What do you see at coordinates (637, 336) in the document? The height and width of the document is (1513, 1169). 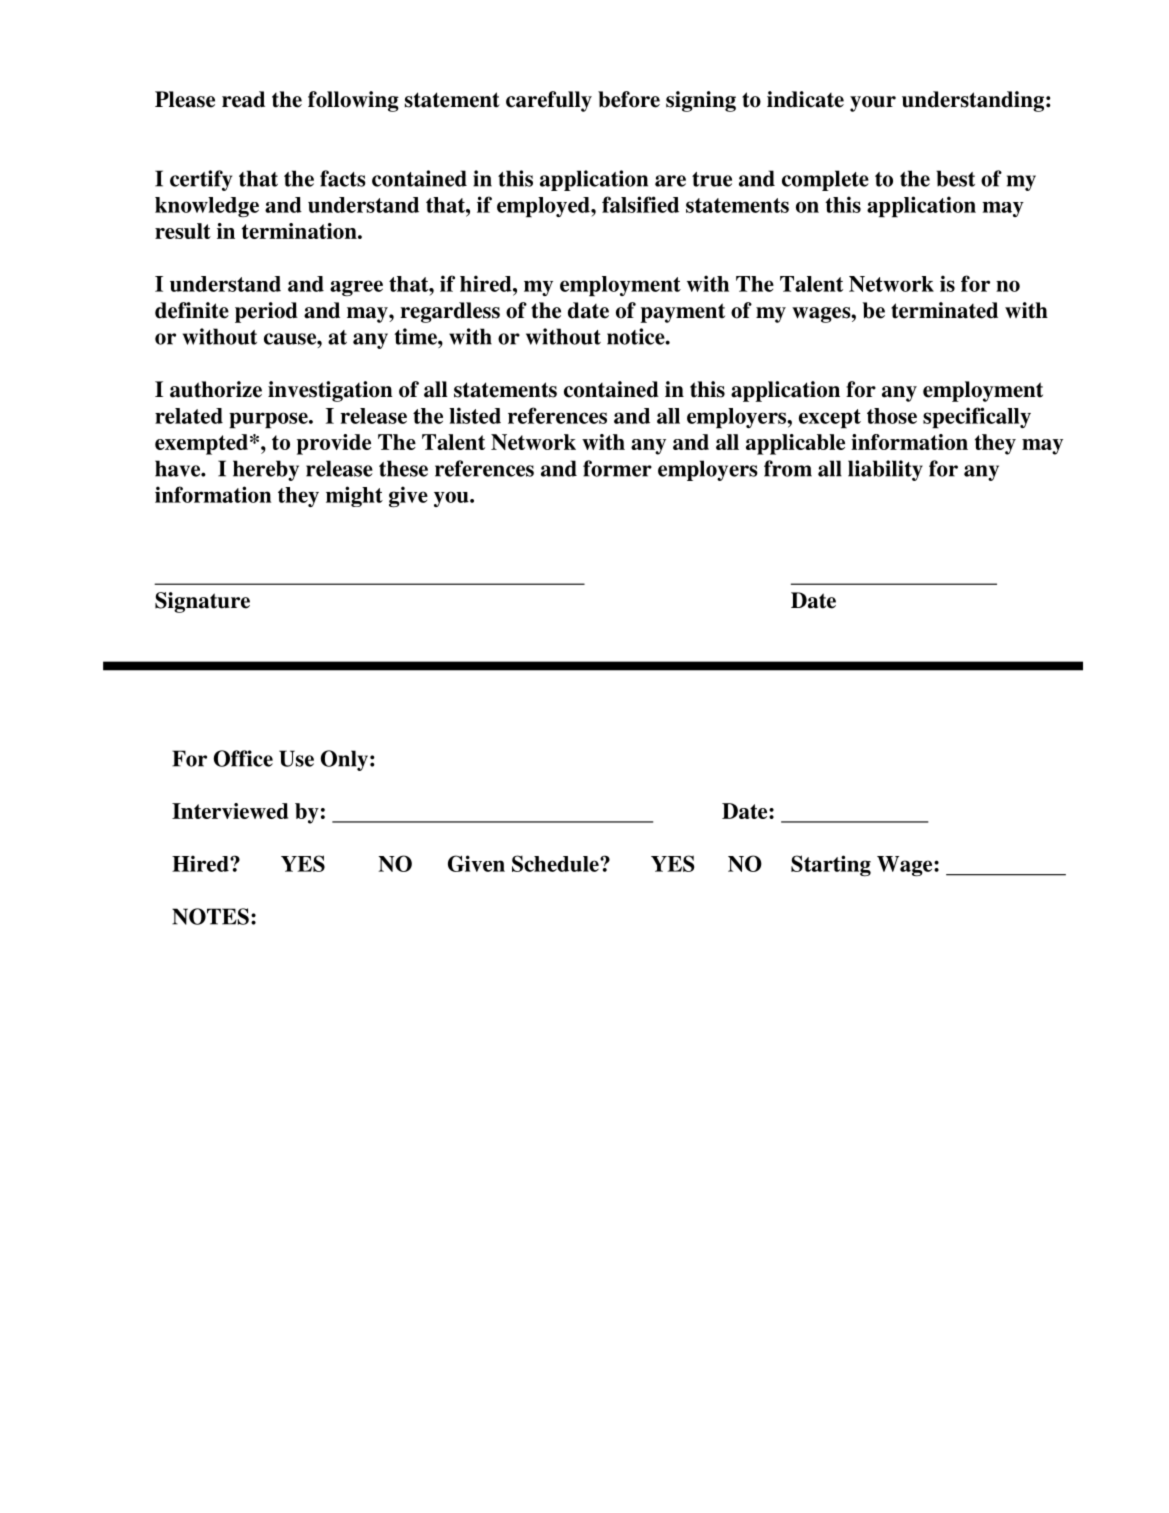 I see `notice` at bounding box center [637, 336].
